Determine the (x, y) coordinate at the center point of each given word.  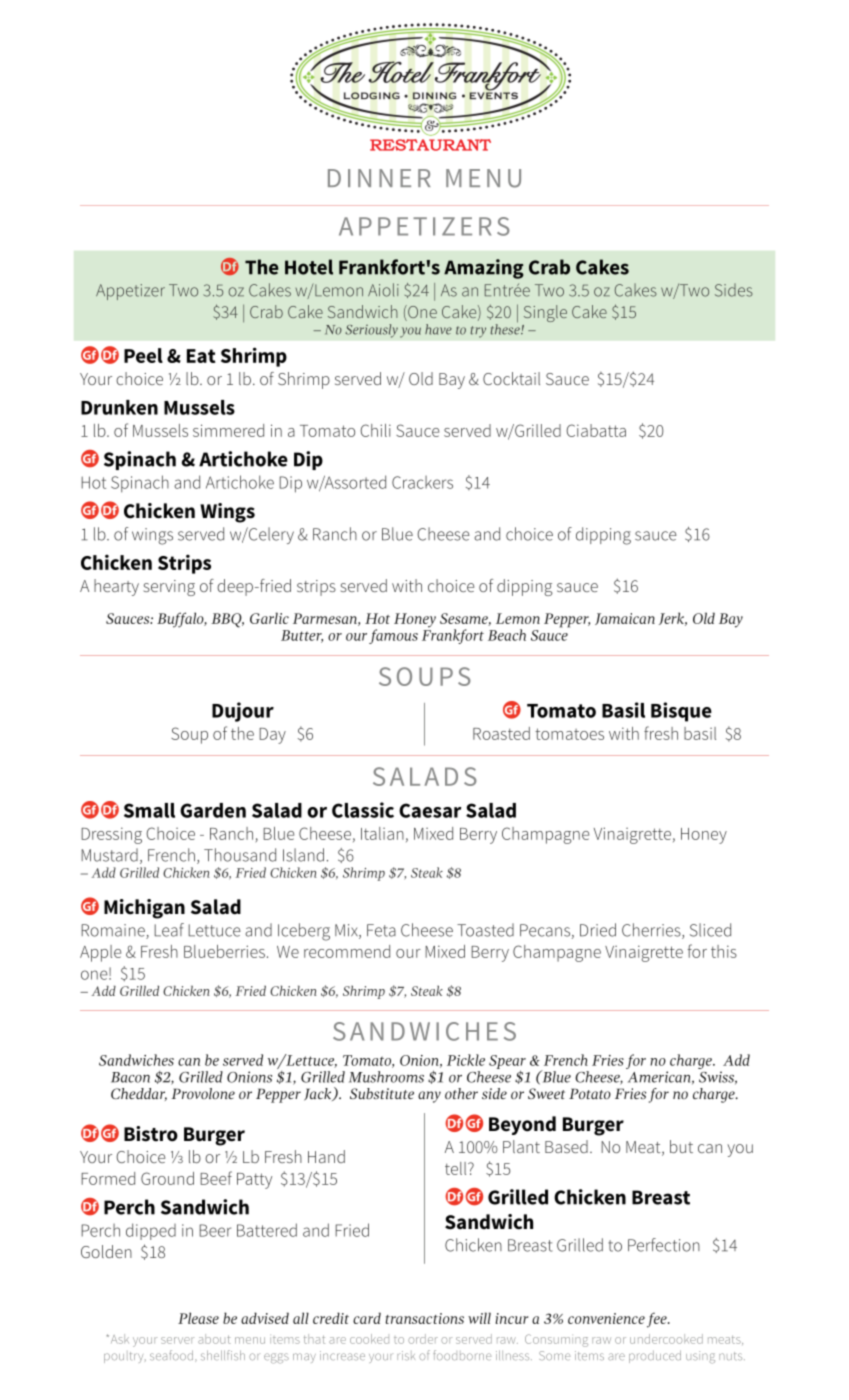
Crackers (422, 482)
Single (545, 313)
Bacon (130, 1077)
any (429, 1097)
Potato (590, 1093)
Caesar (430, 810)
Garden (213, 810)
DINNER (379, 178)
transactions (425, 1318)
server (177, 1340)
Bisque (681, 712)
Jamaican (625, 619)
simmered (228, 430)
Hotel (309, 267)
